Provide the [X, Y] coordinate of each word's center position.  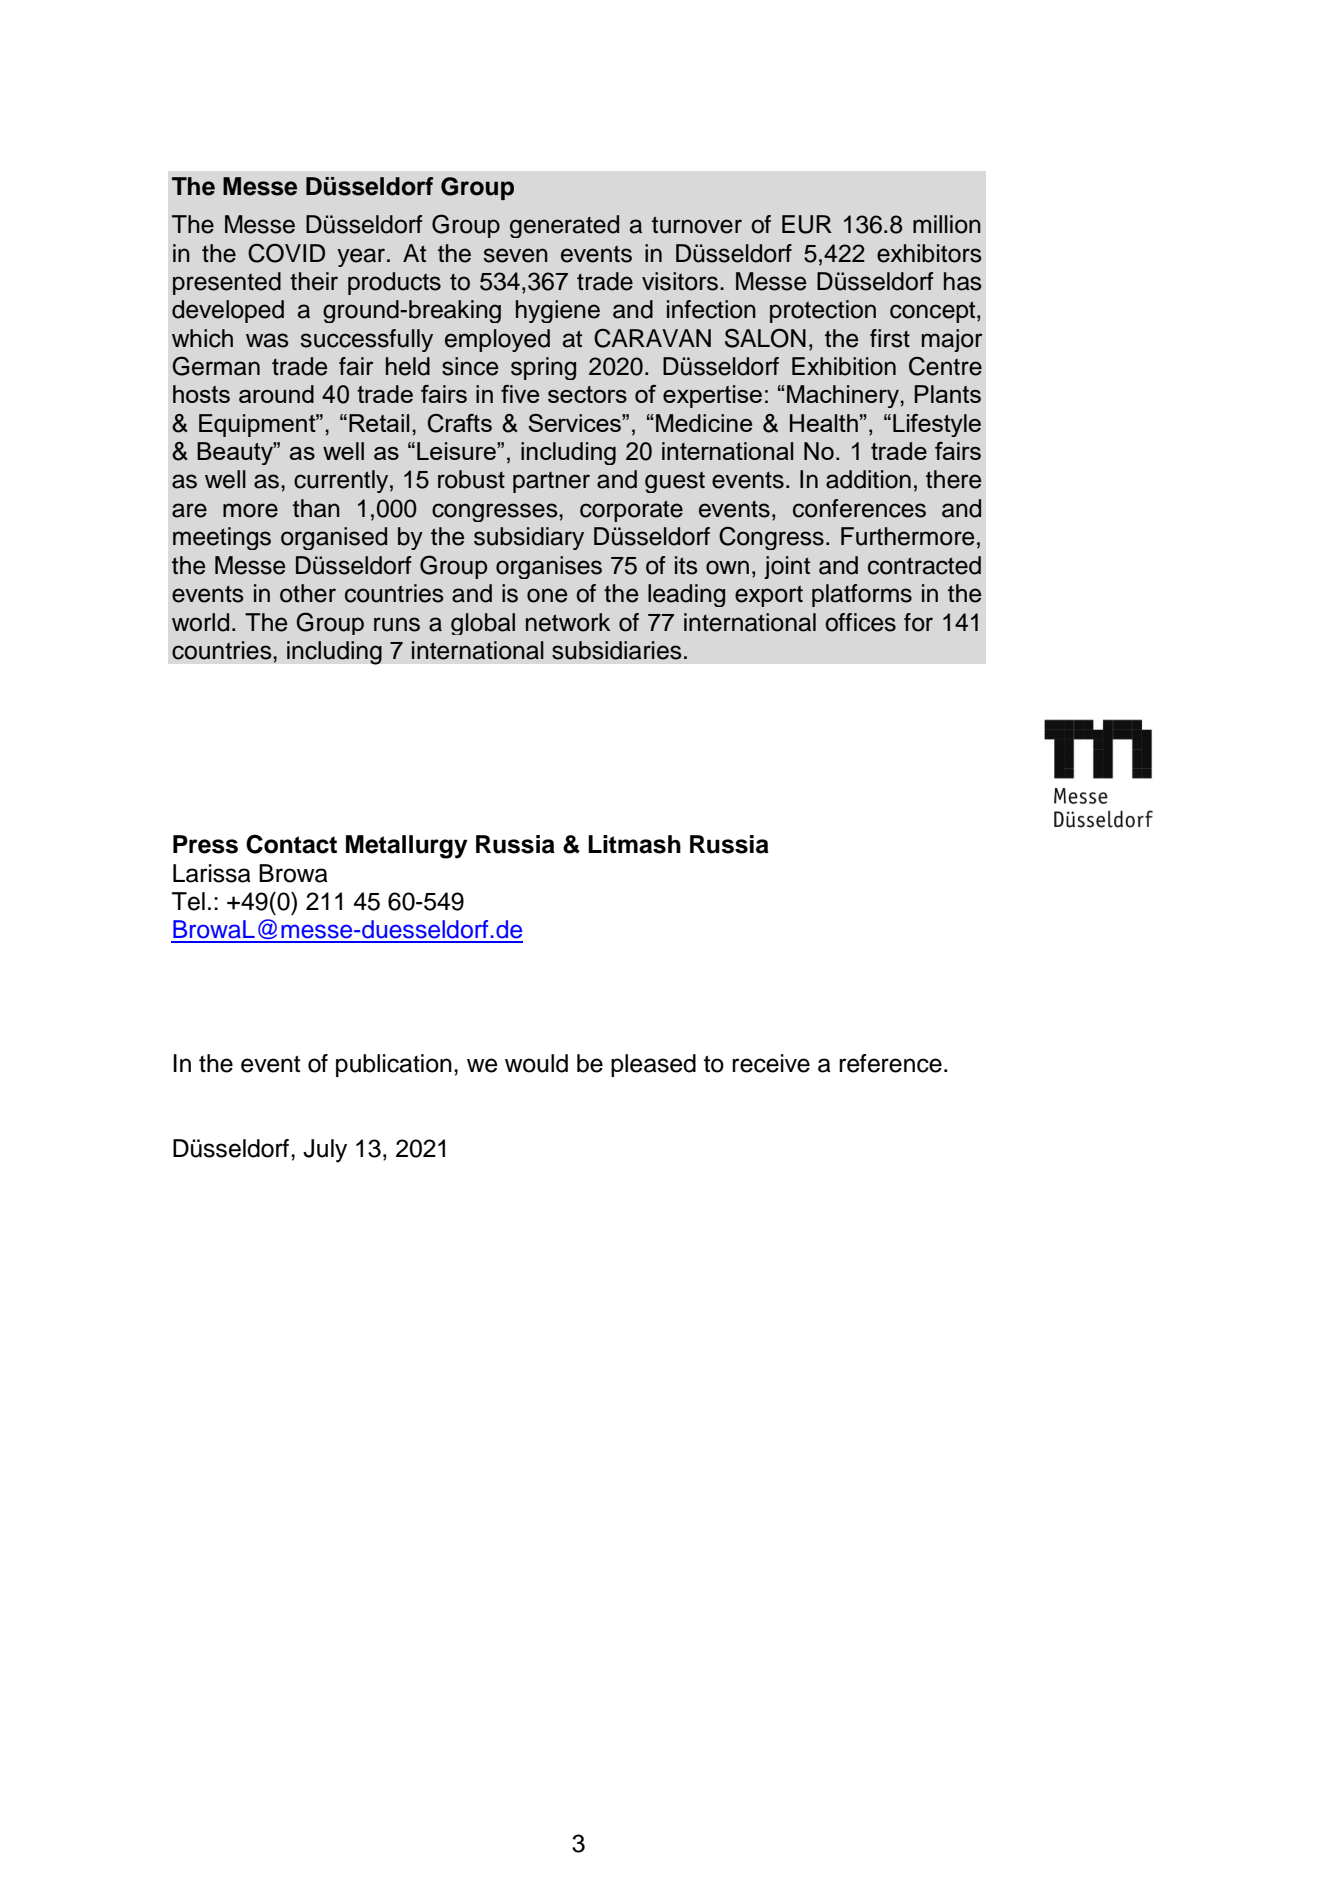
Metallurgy [407, 847]
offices [860, 622]
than [316, 508]
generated [564, 226]
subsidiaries [617, 650]
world [200, 622]
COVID [286, 253]
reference [890, 1063]
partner [551, 482]
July [325, 1151]
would [536, 1063]
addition [868, 479]
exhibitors [929, 253]
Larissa [212, 873]
